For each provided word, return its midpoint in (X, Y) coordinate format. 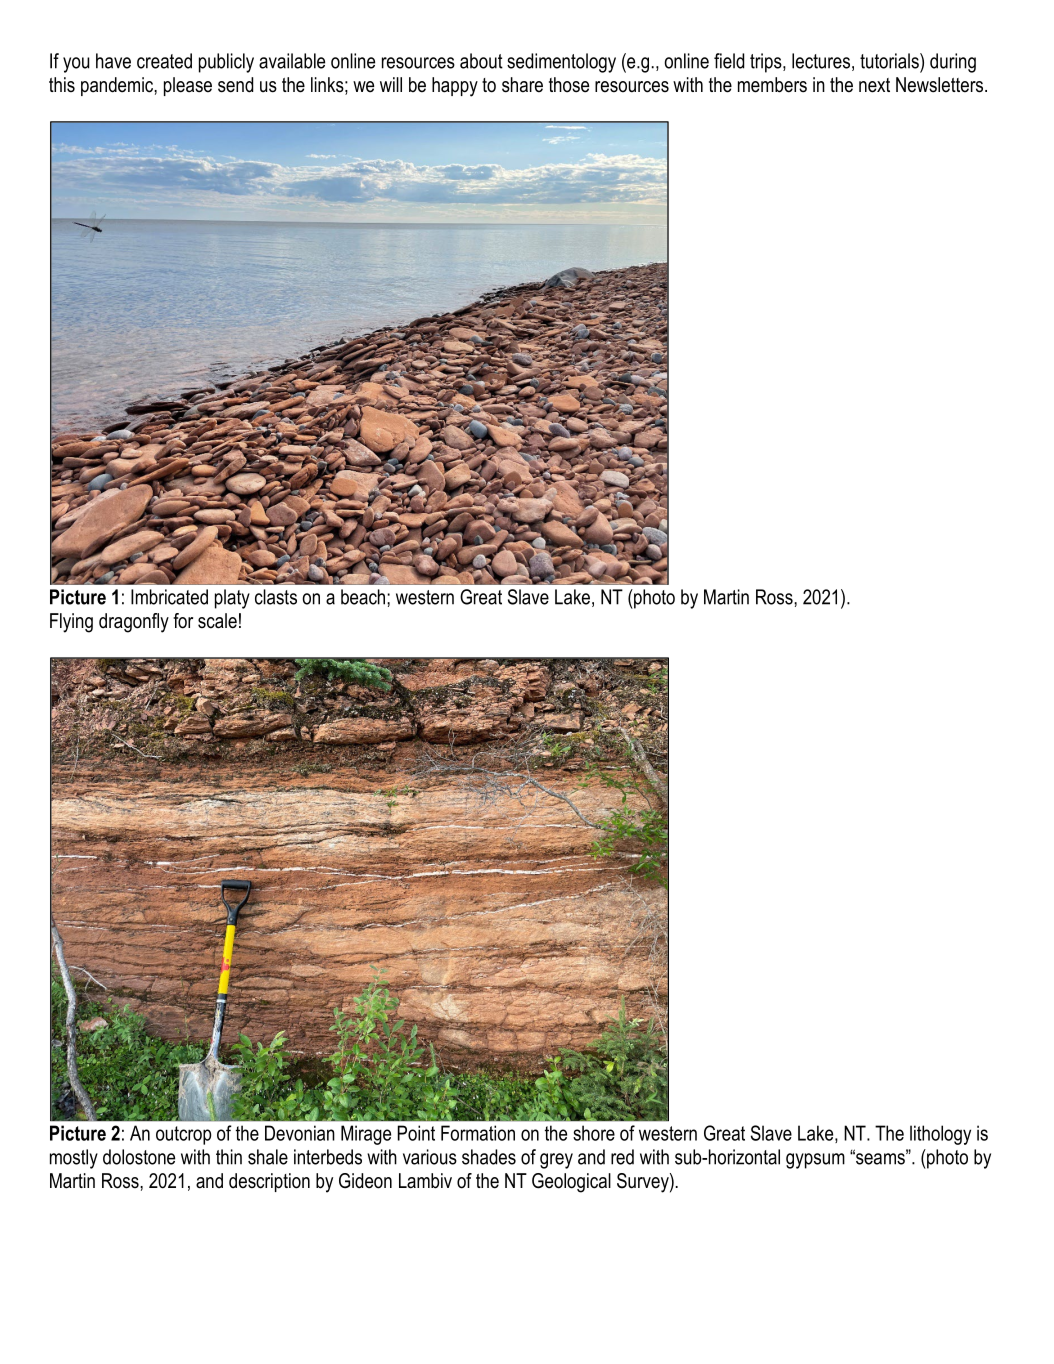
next (874, 85)
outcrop (183, 1135)
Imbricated (169, 597)
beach (363, 597)
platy (232, 599)
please (188, 86)
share (522, 85)
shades (489, 1157)
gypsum (815, 1161)
